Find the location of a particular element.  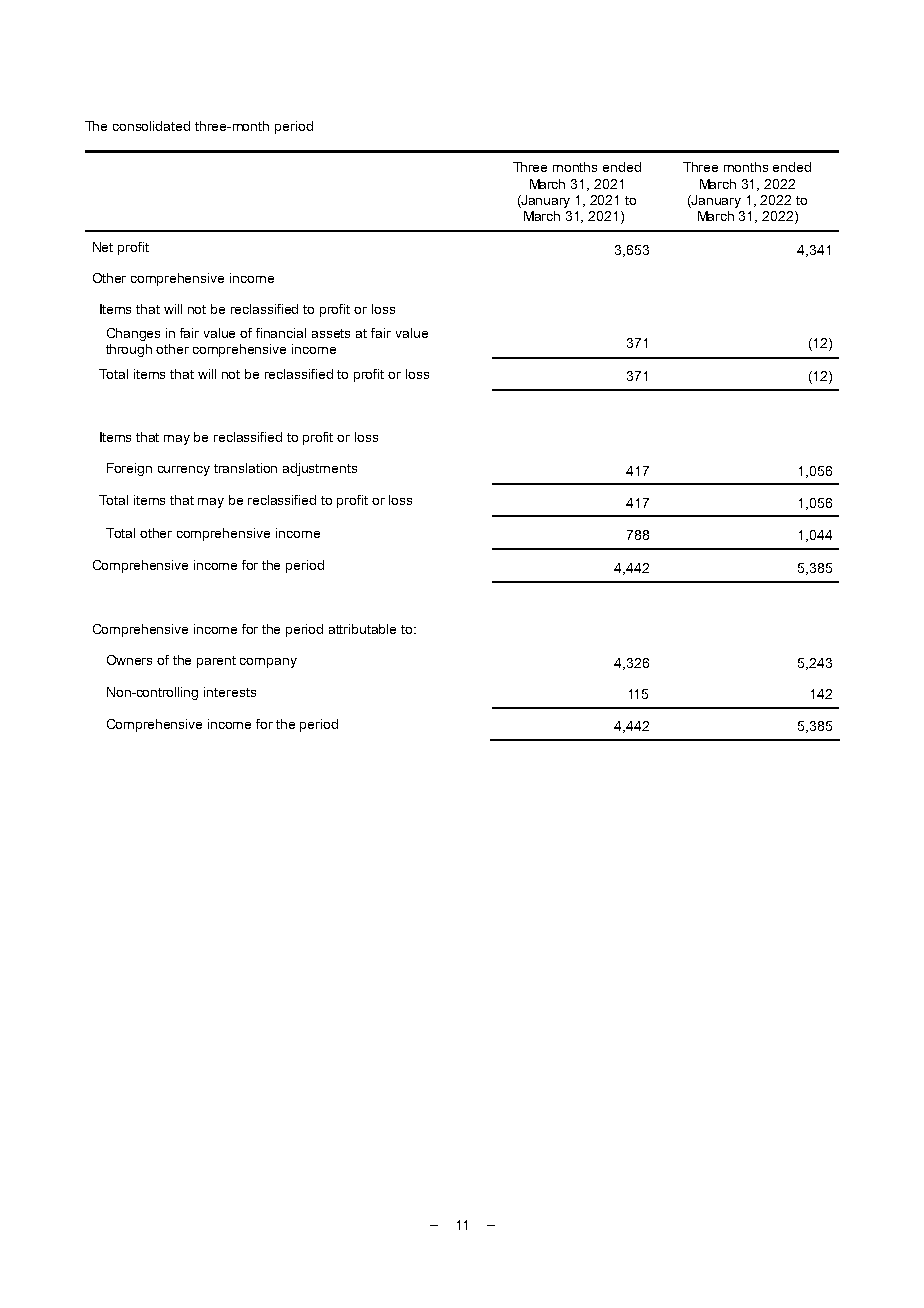

consolidated is located at coordinates (151, 126).
